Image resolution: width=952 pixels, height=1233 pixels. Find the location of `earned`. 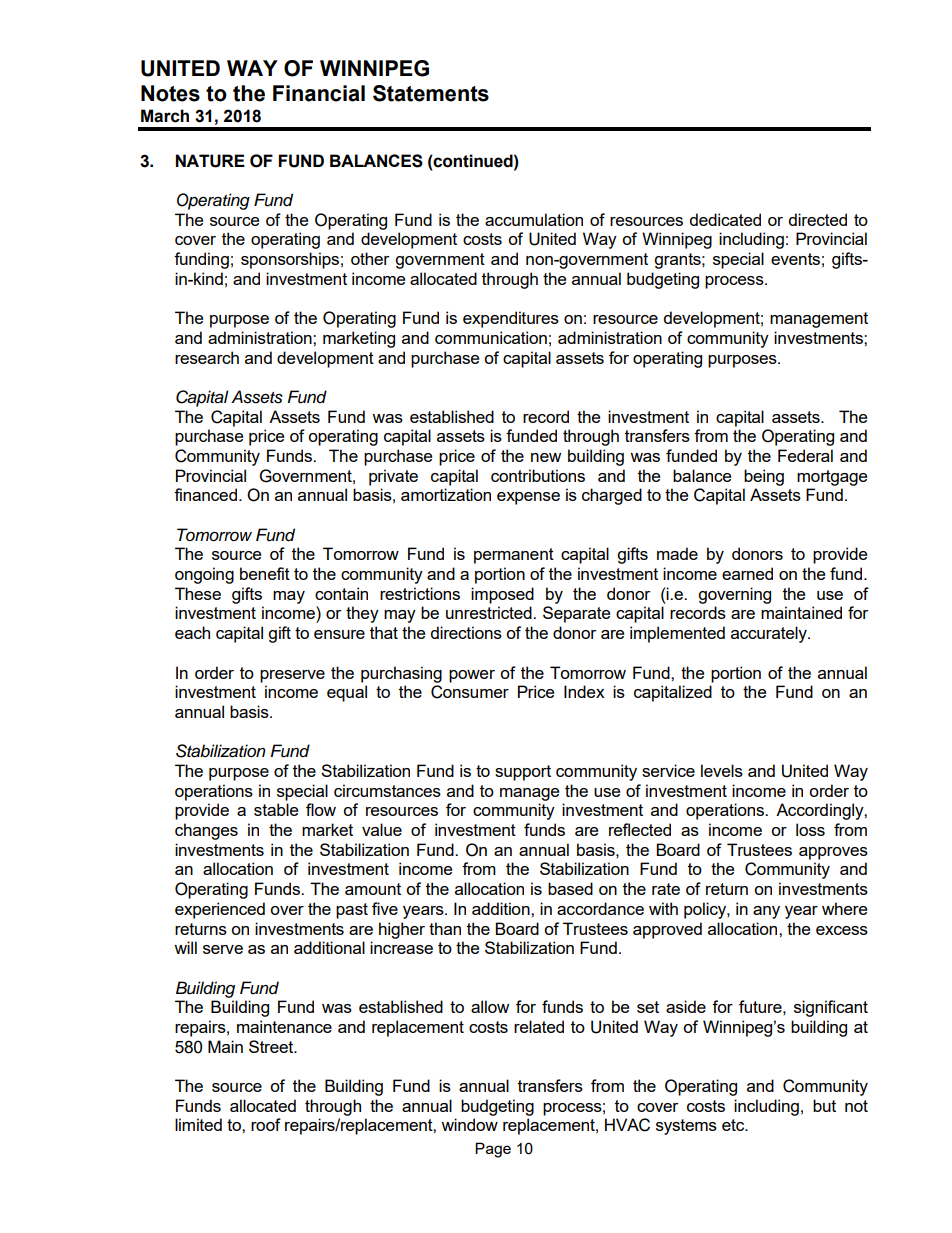

earned is located at coordinates (747, 573).
